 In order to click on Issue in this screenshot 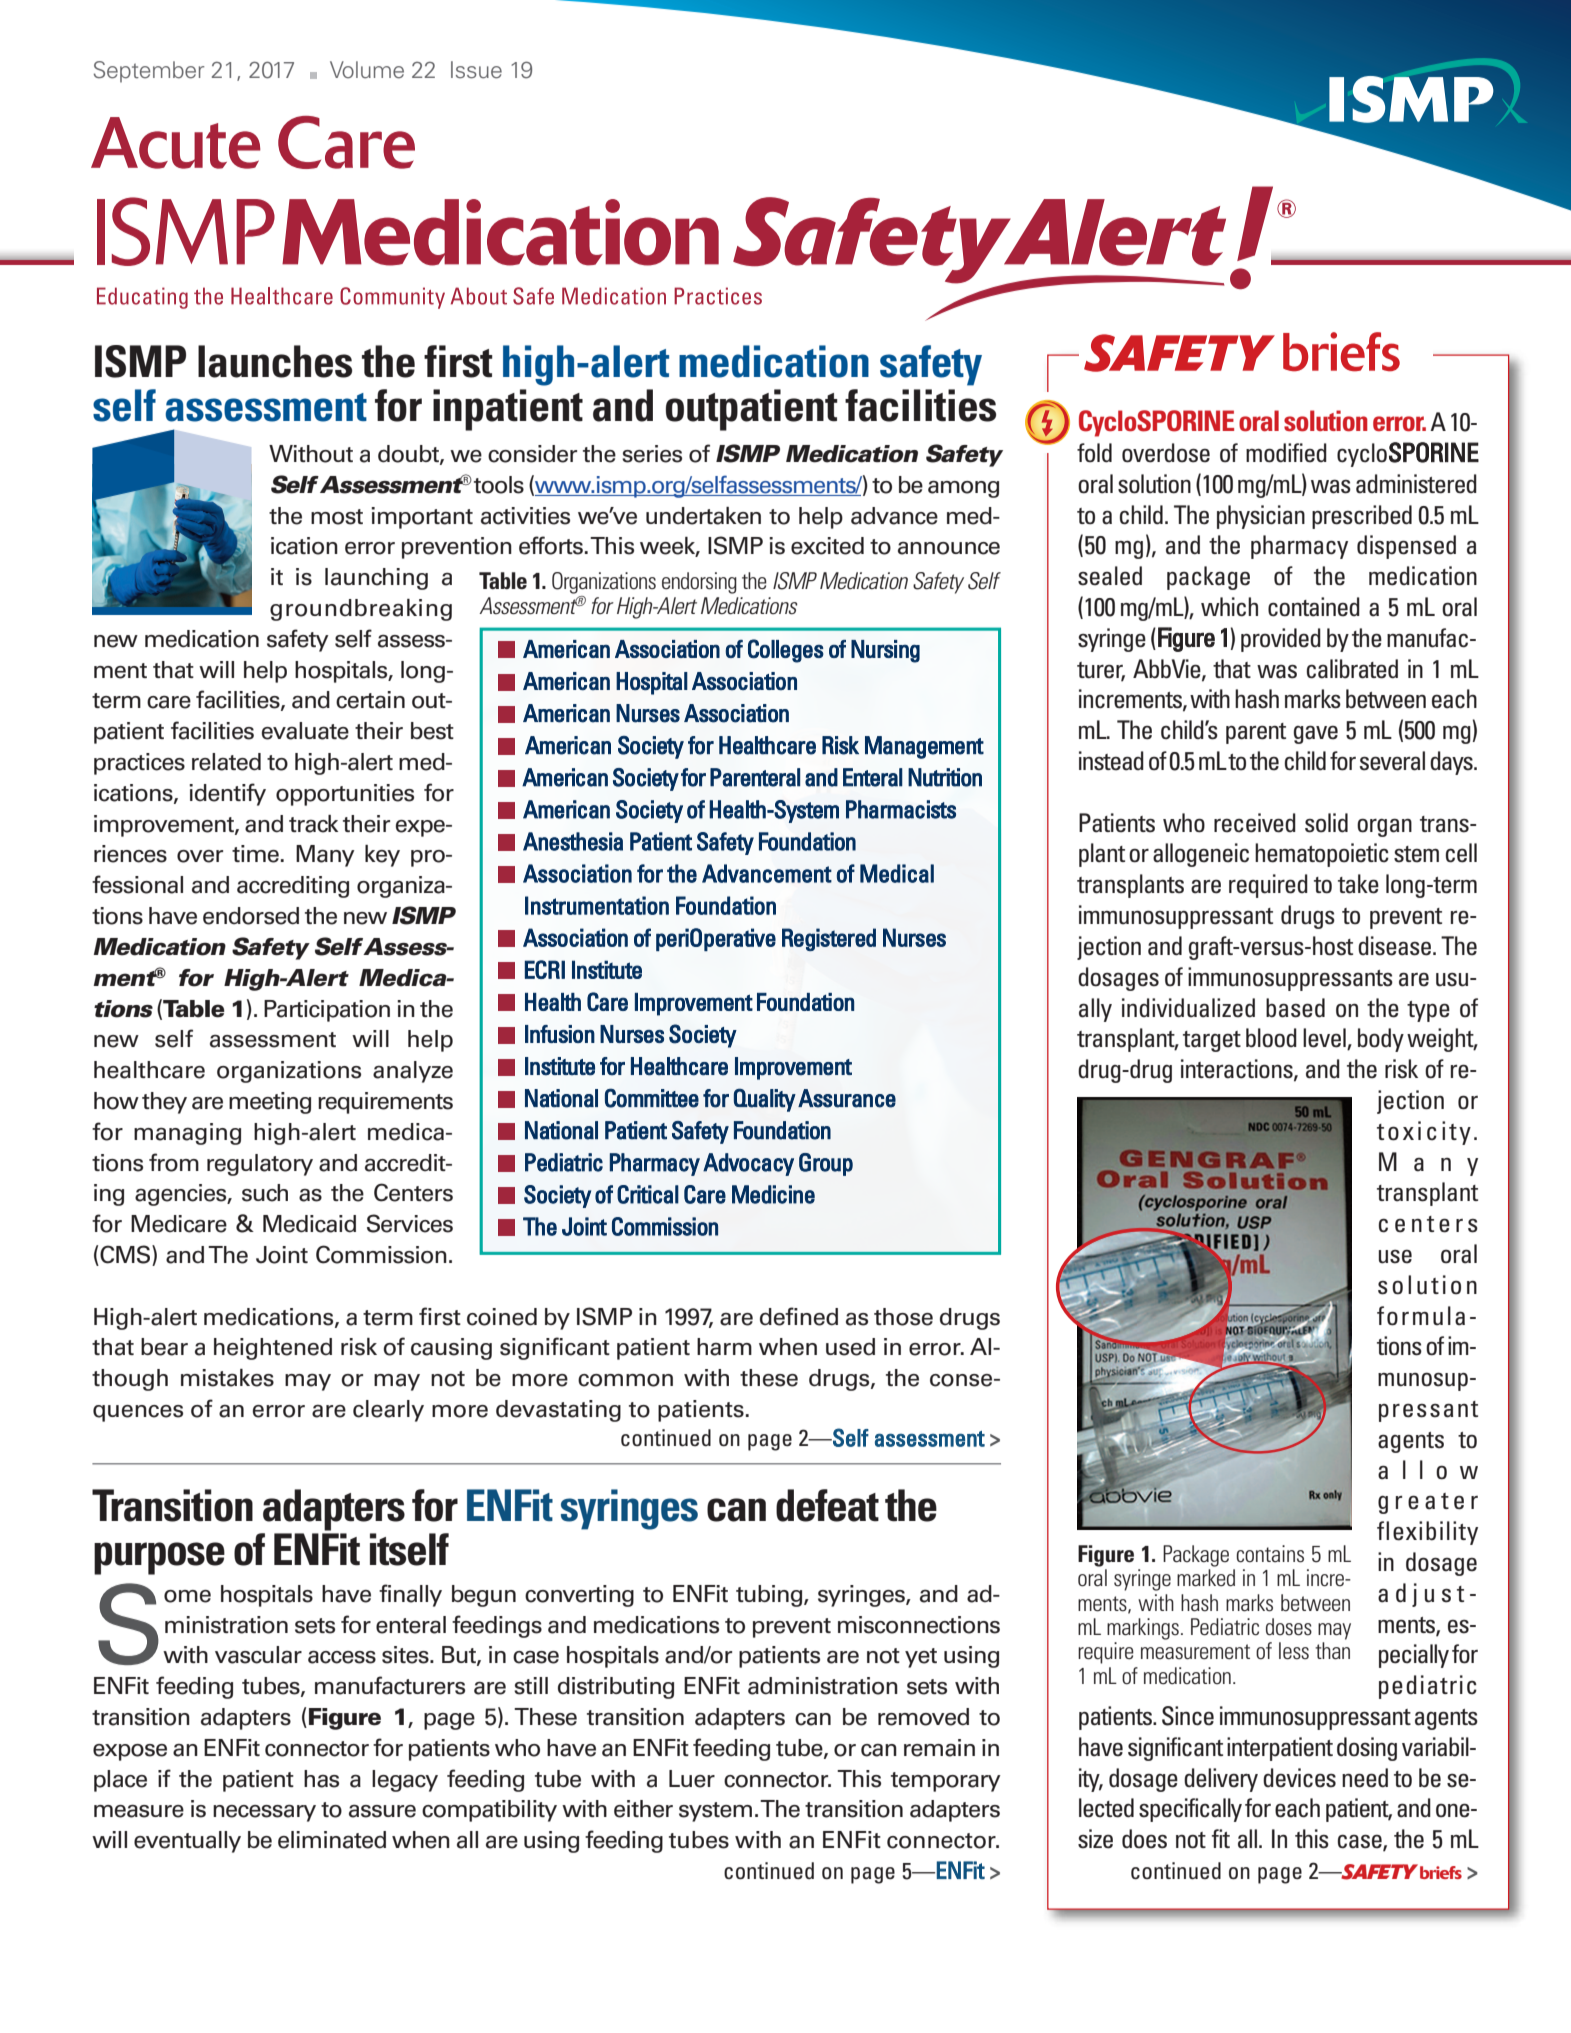, I will do `click(476, 70)`.
